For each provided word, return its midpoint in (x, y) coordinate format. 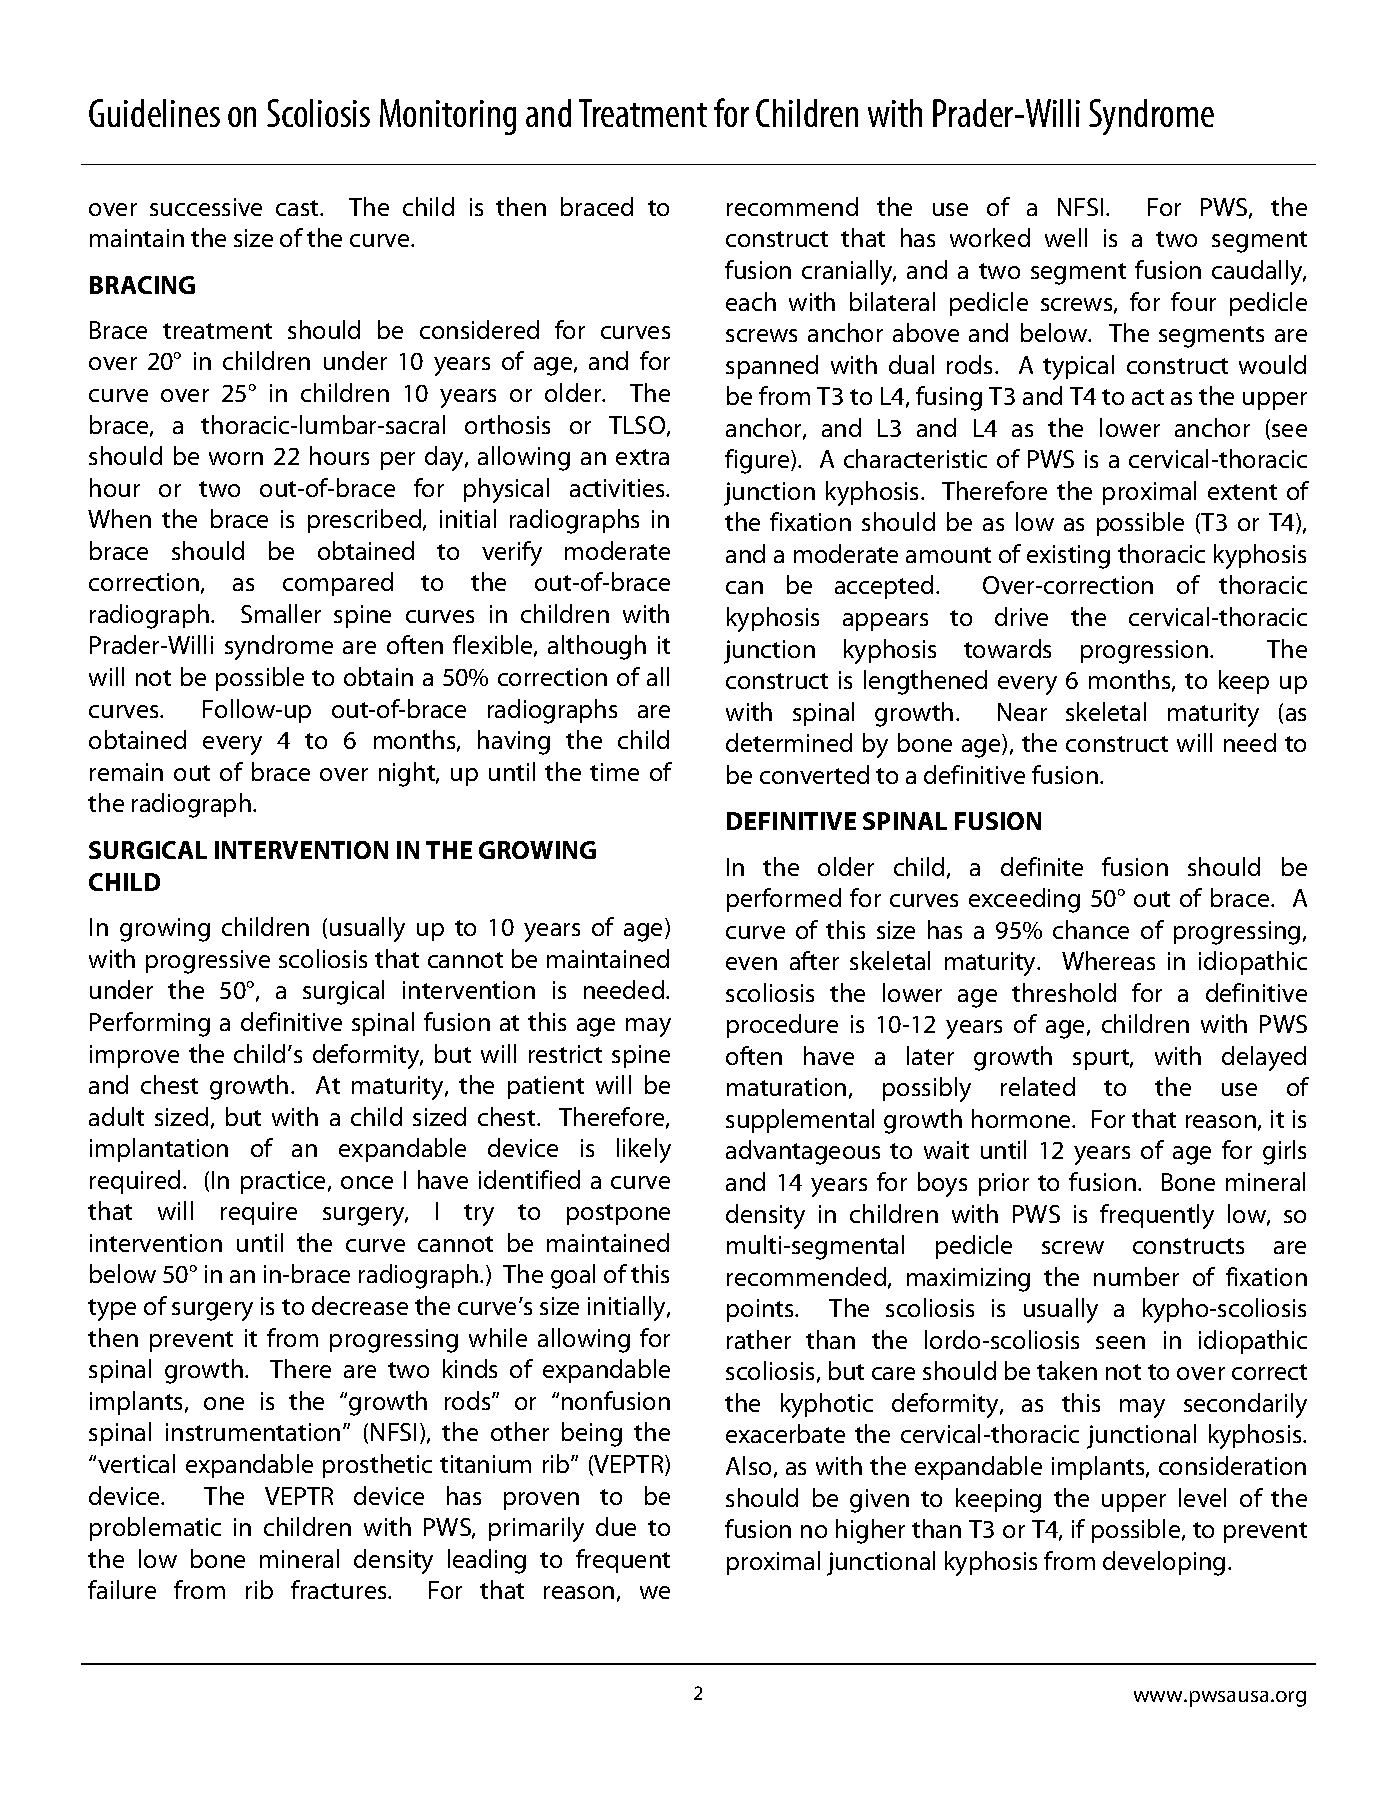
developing (1164, 1563)
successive (206, 207)
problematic (155, 1529)
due (616, 1526)
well (1066, 237)
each (751, 301)
